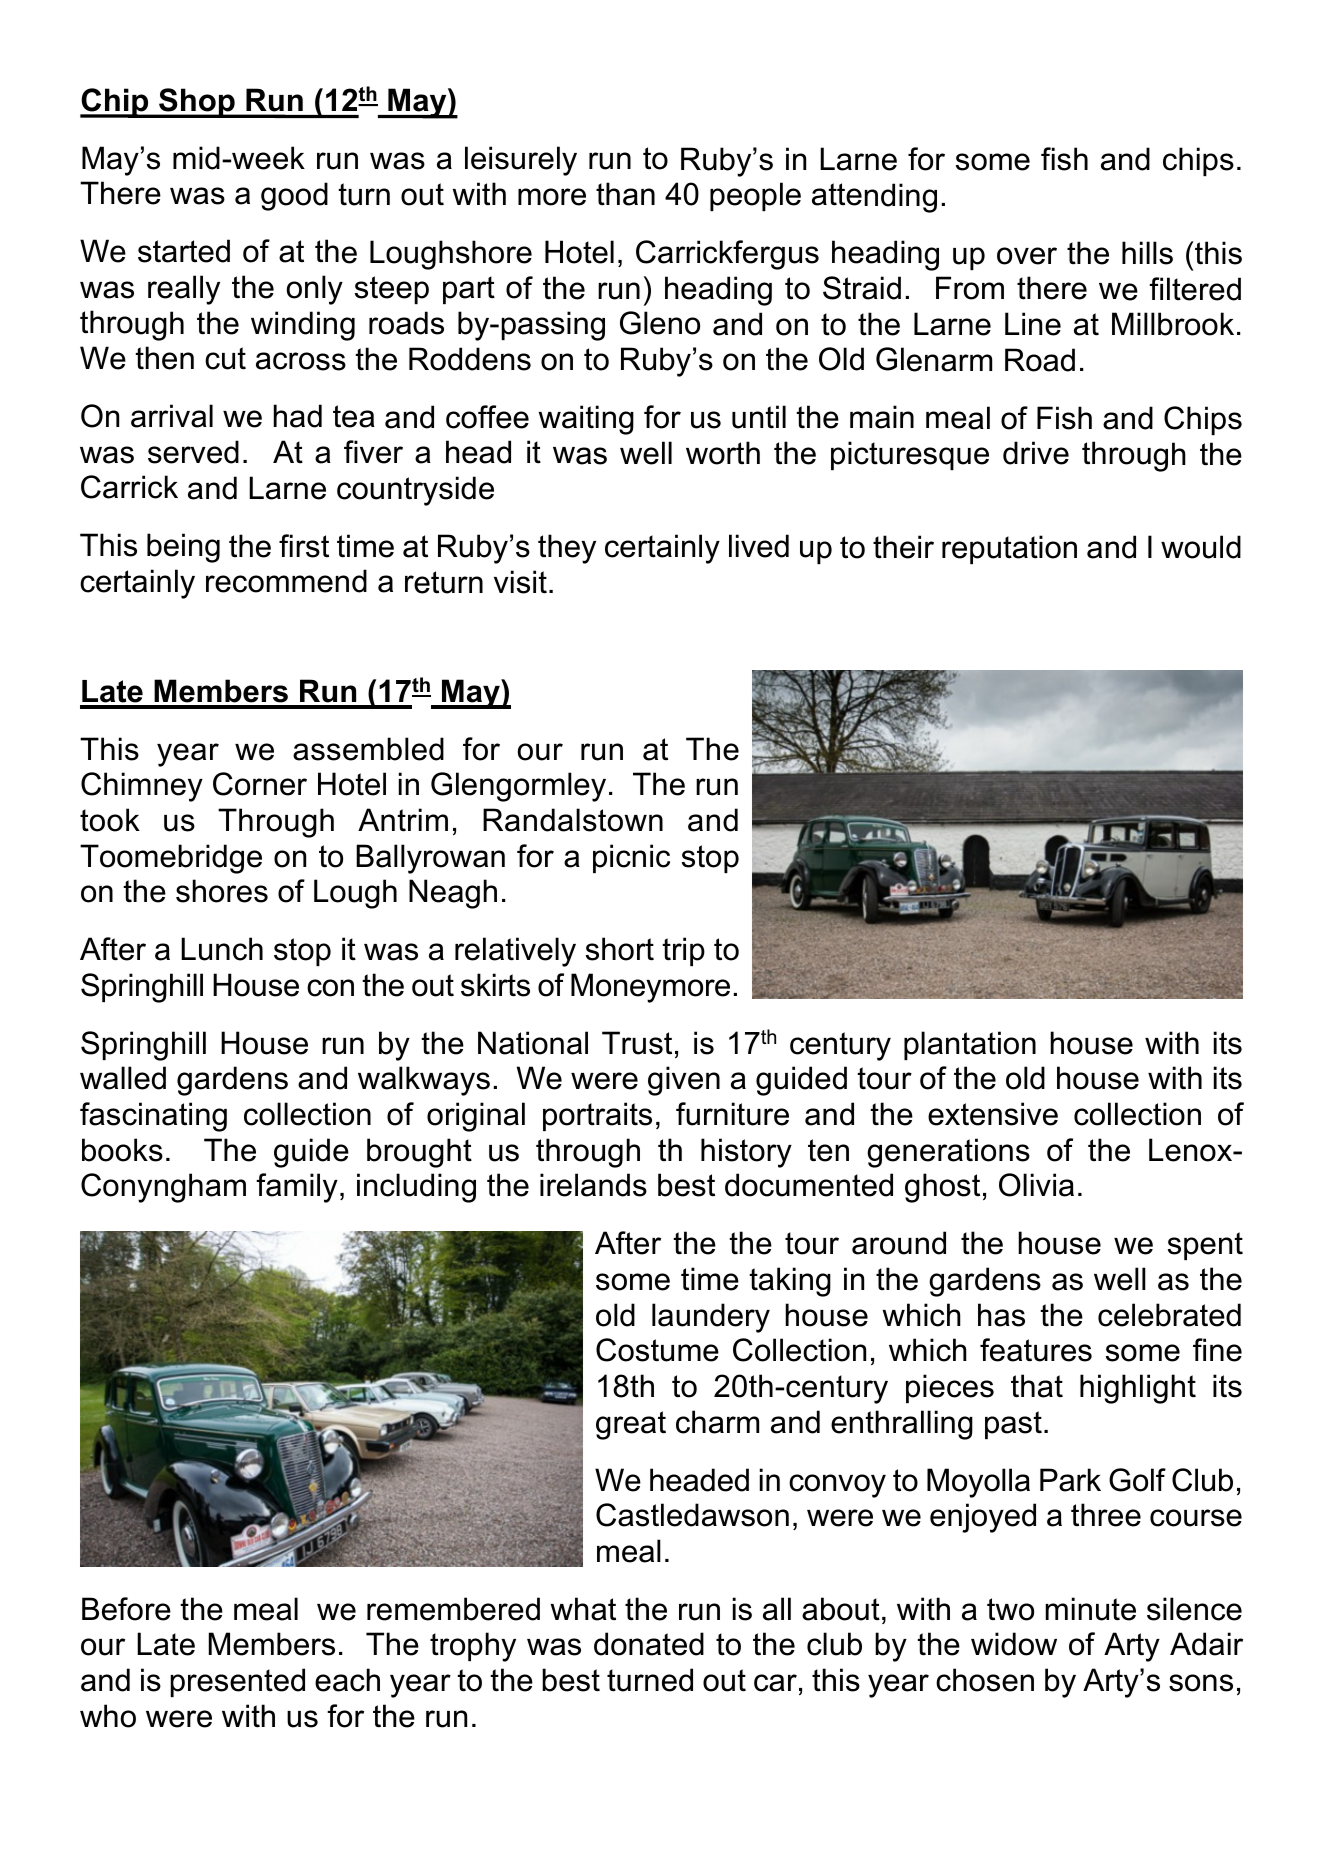 The image size is (1323, 1871). What do you see at coordinates (1147, 253) in the page?
I see `hills` at bounding box center [1147, 253].
